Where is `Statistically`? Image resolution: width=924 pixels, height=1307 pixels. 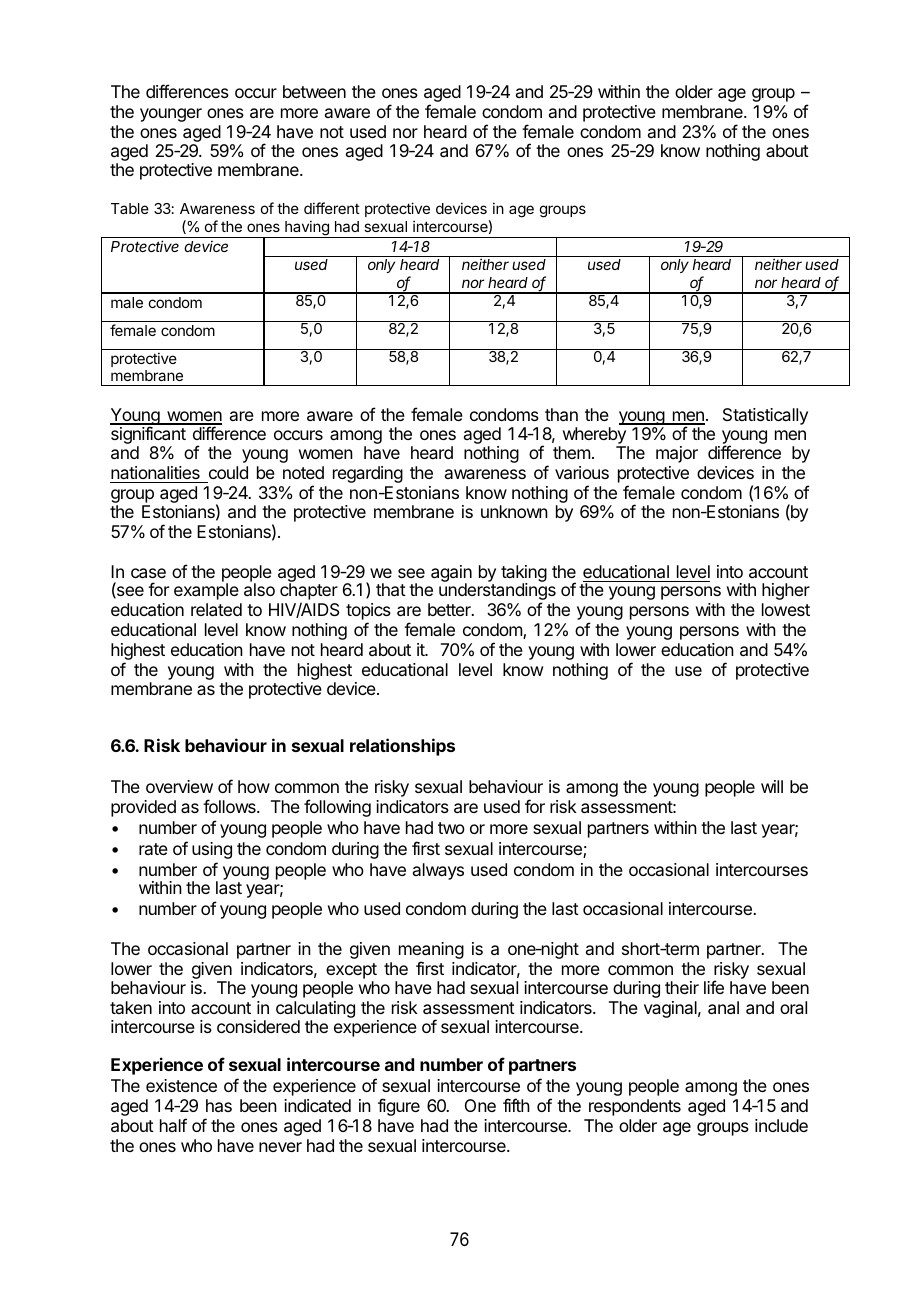 Statistically is located at coordinates (765, 416).
